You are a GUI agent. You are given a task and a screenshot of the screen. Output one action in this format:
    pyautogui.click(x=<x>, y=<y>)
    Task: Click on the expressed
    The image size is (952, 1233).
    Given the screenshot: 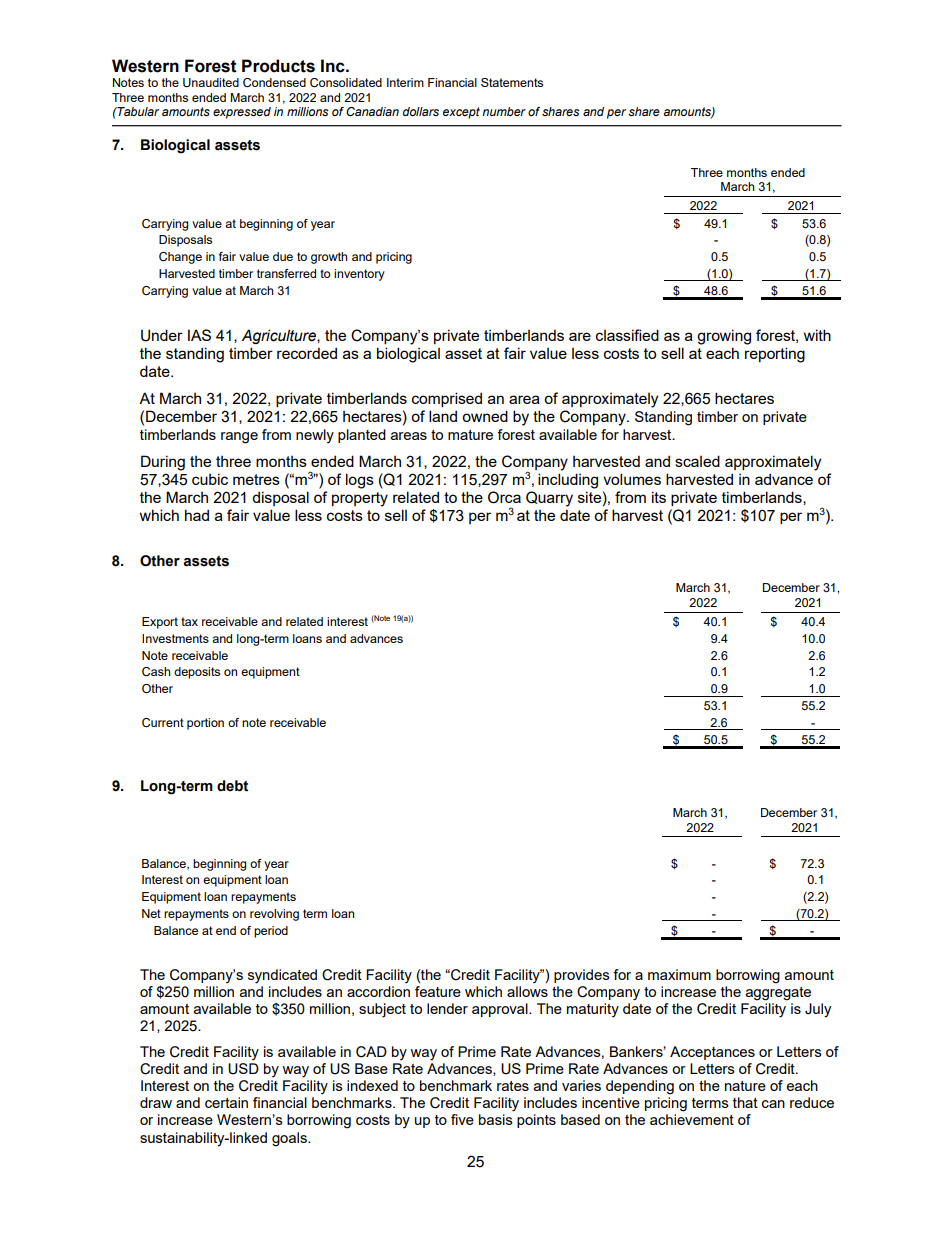 What is the action you would take?
    pyautogui.click(x=242, y=113)
